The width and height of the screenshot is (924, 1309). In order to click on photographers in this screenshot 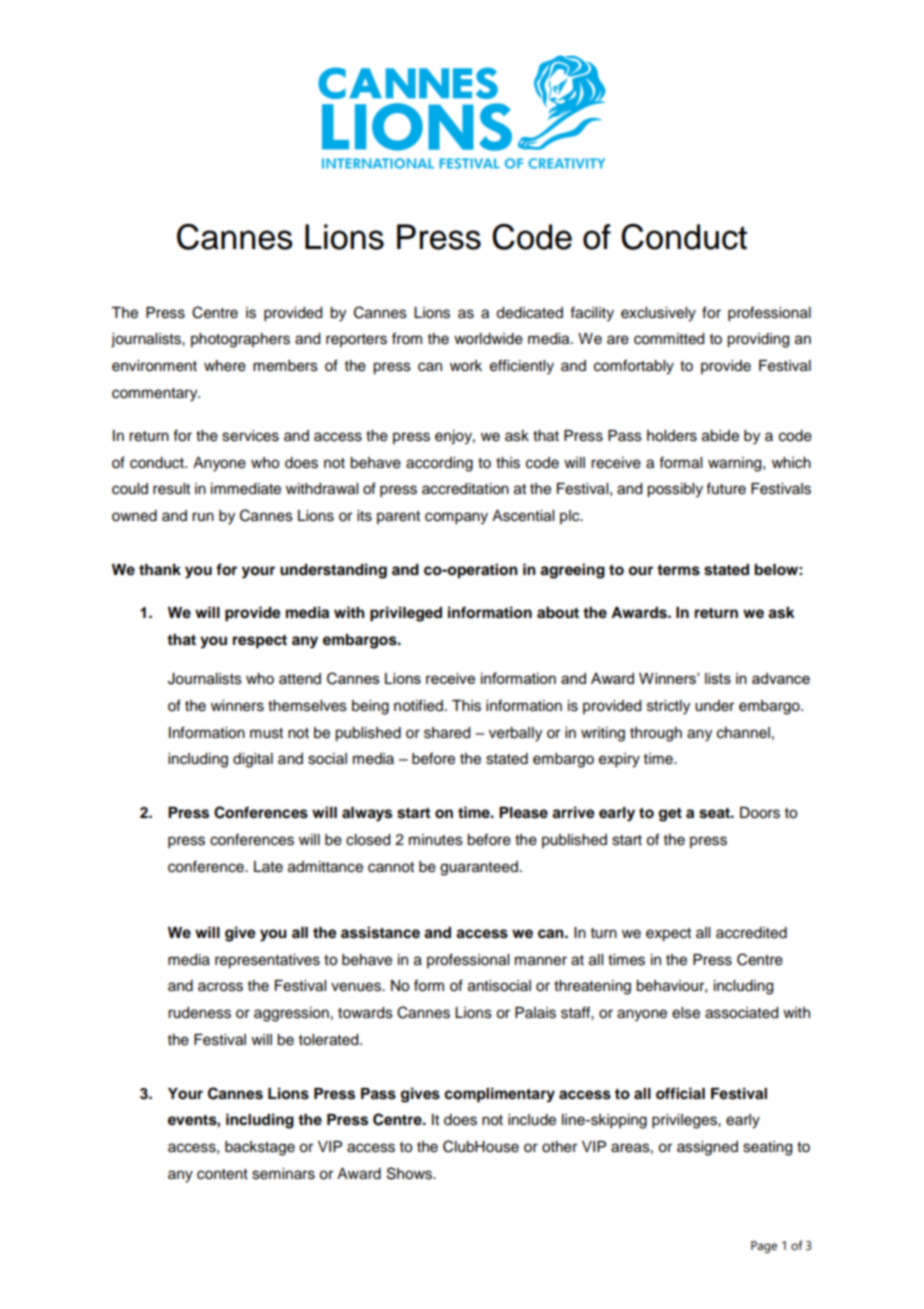, I will do `click(240, 340)`.
